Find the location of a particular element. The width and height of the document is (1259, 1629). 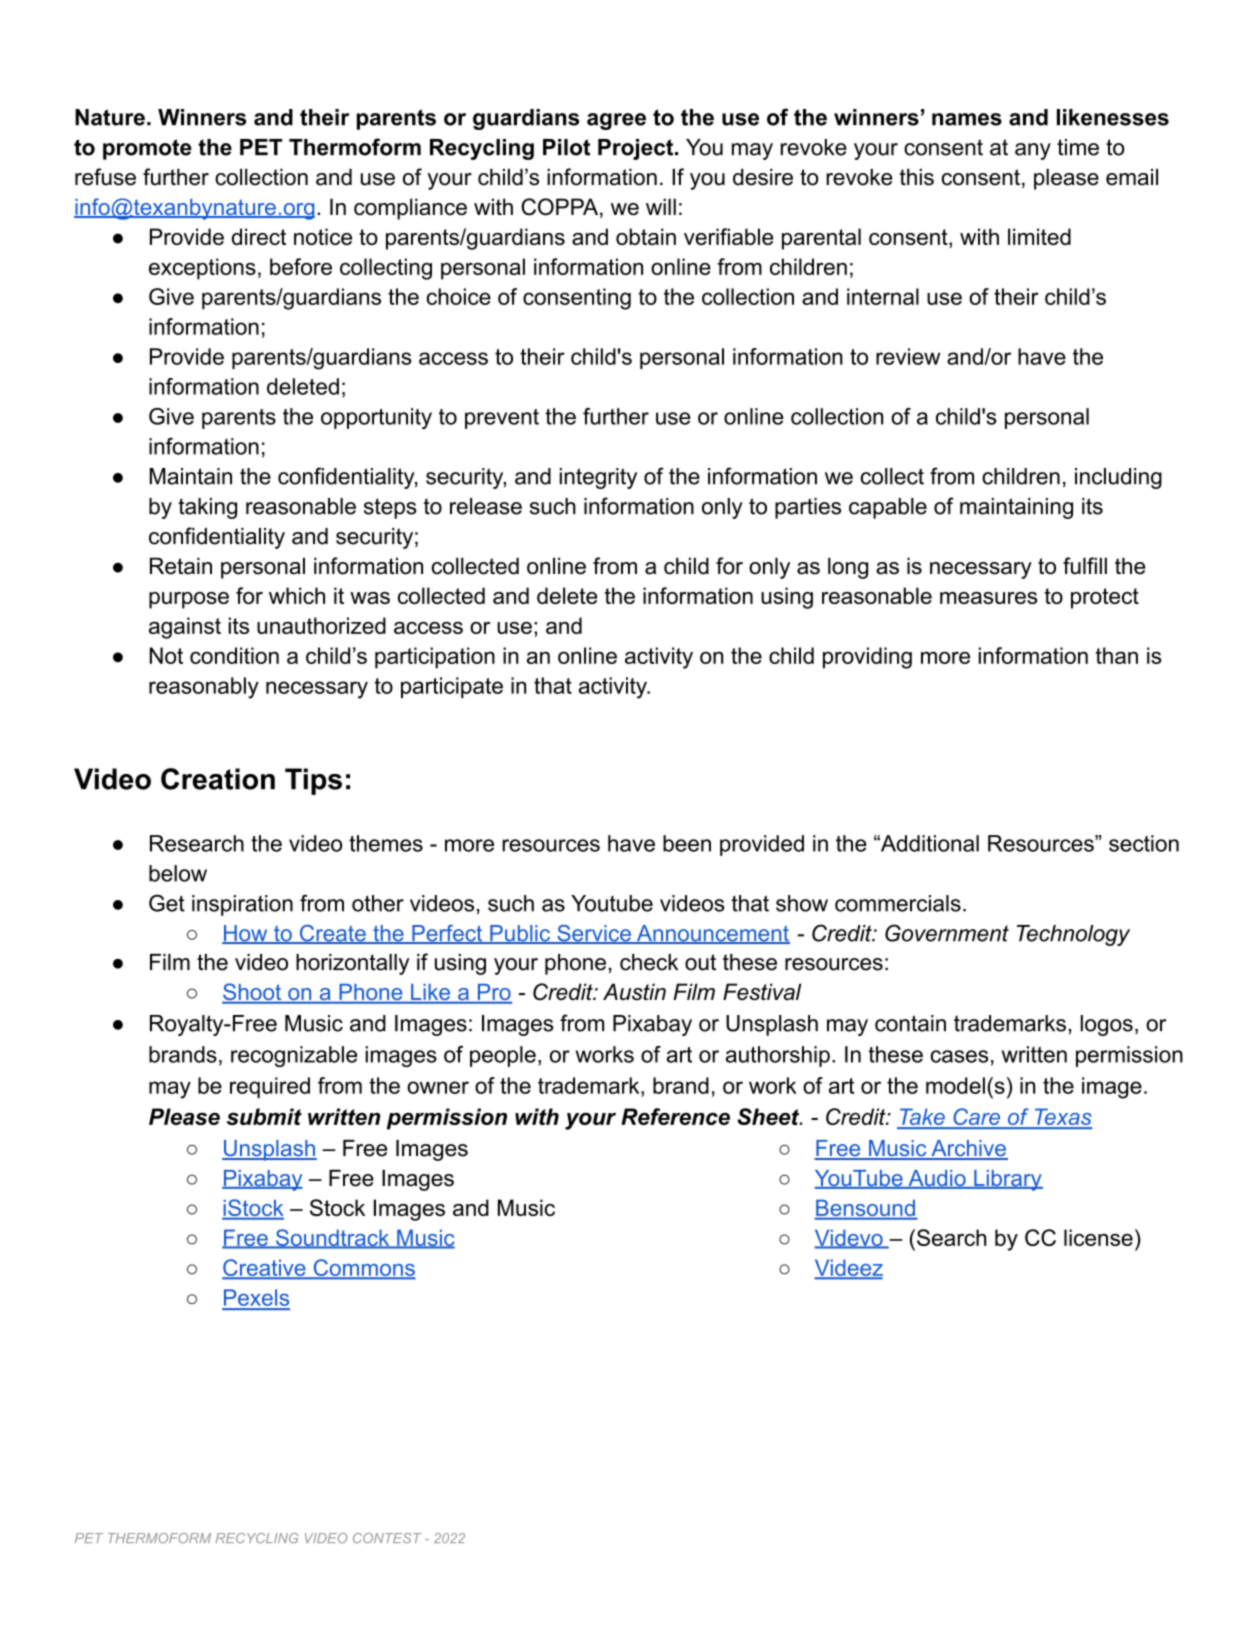

measures is located at coordinates (988, 598).
